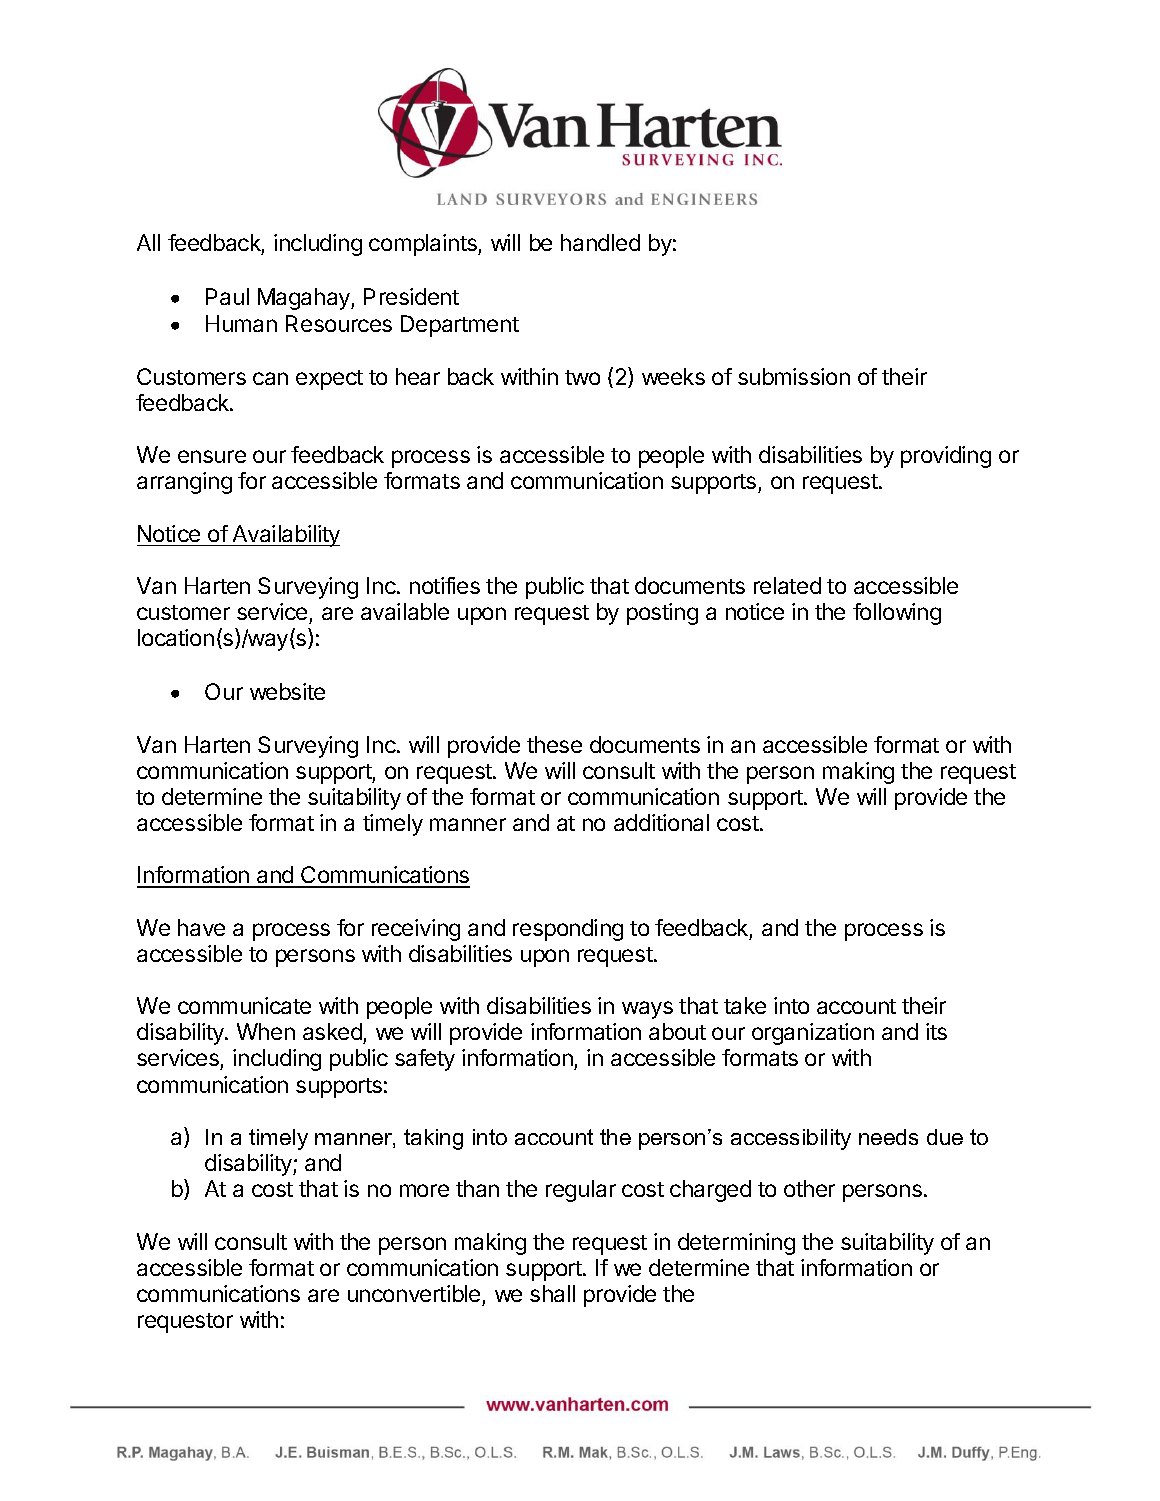 The width and height of the document is (1160, 1501). Describe the element at coordinates (568, 930) in the document. I see `responding` at that location.
